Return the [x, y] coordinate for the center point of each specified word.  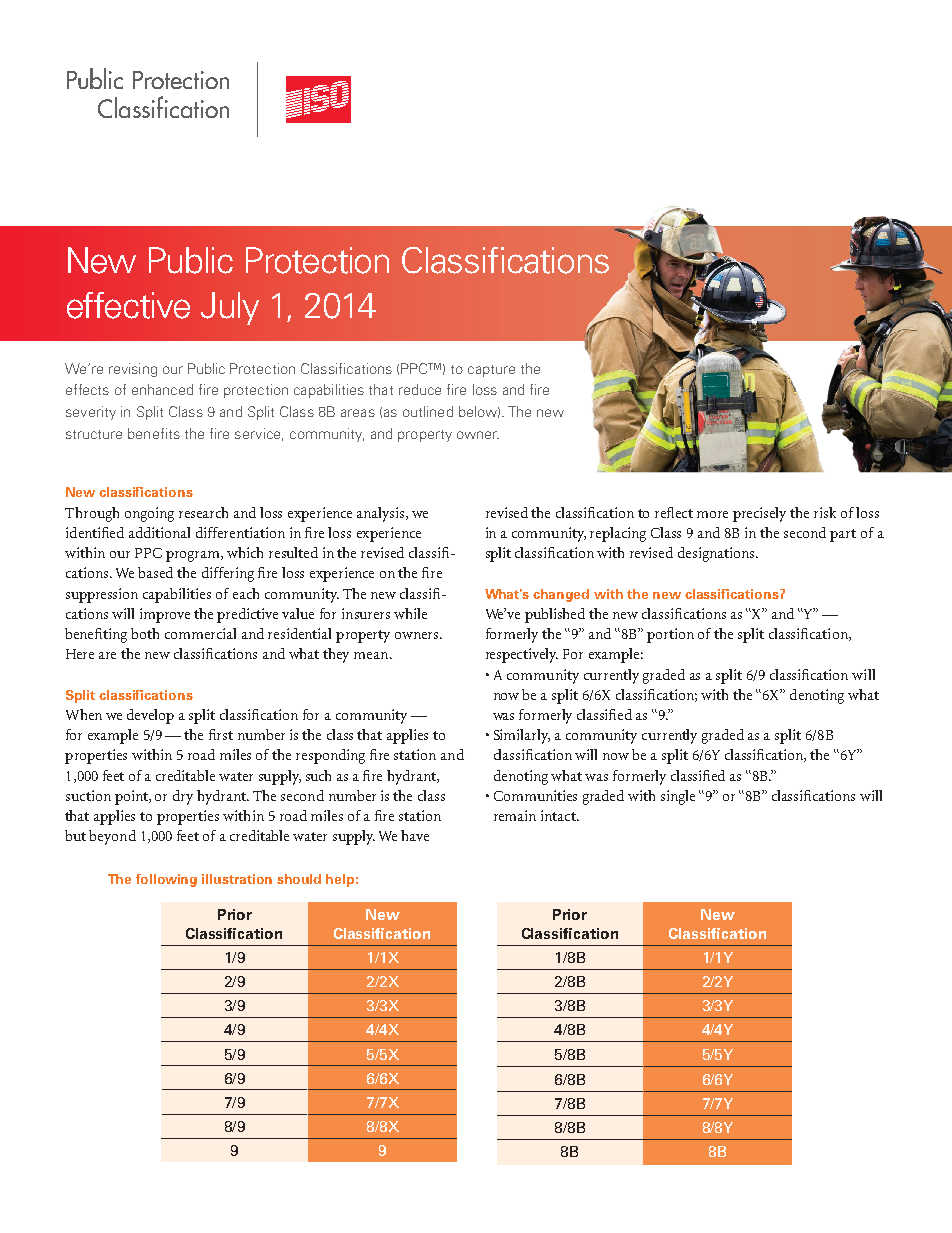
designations [717, 554]
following [166, 880]
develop [150, 716]
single [678, 797]
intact [560, 815]
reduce [420, 389]
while [410, 613]
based [155, 572]
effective [128, 305]
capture [491, 371]
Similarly [522, 736]
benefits [154, 433]
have [415, 835]
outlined [428, 411]
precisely [759, 514]
